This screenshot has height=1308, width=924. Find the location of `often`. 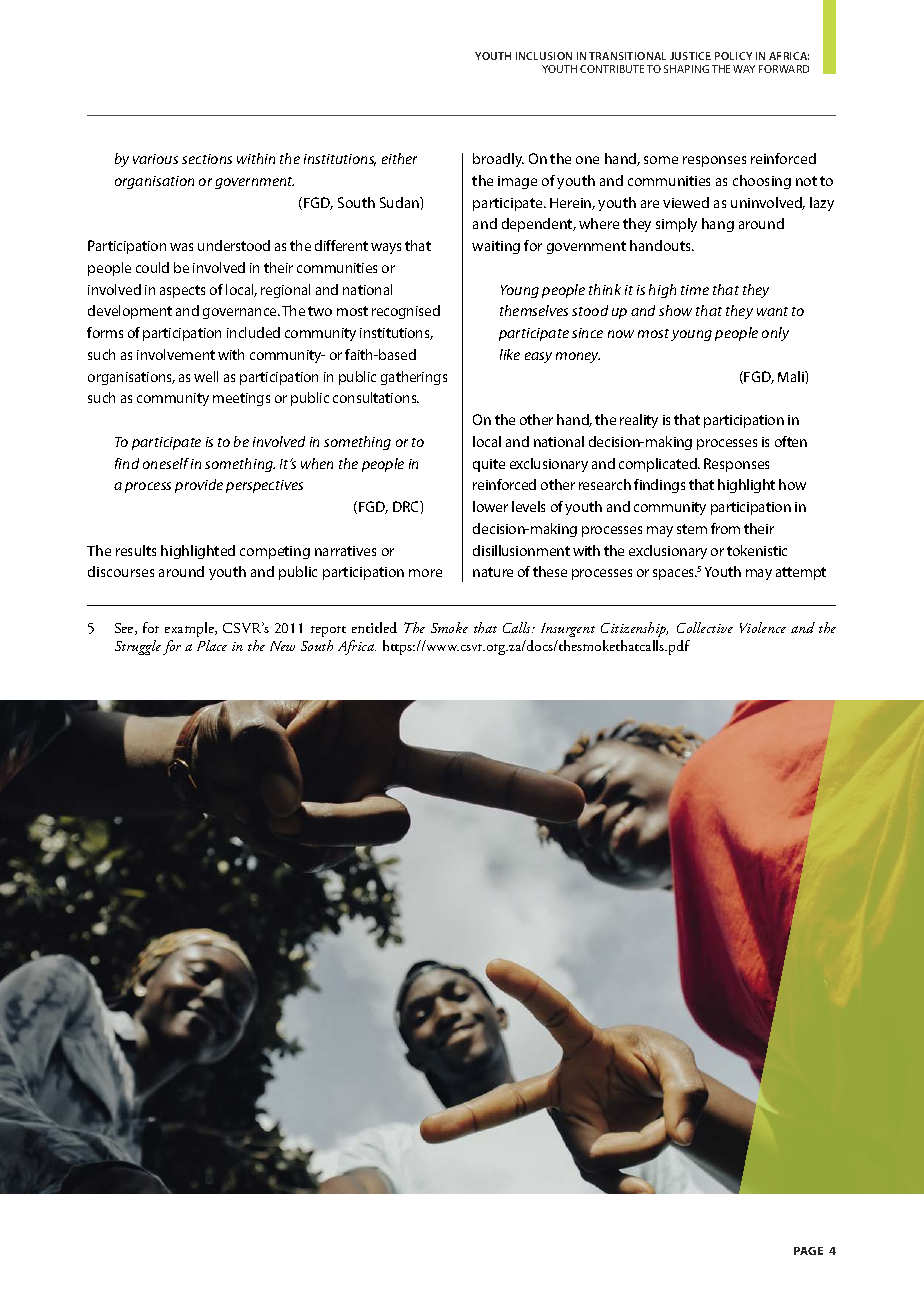

often is located at coordinates (791, 441).
